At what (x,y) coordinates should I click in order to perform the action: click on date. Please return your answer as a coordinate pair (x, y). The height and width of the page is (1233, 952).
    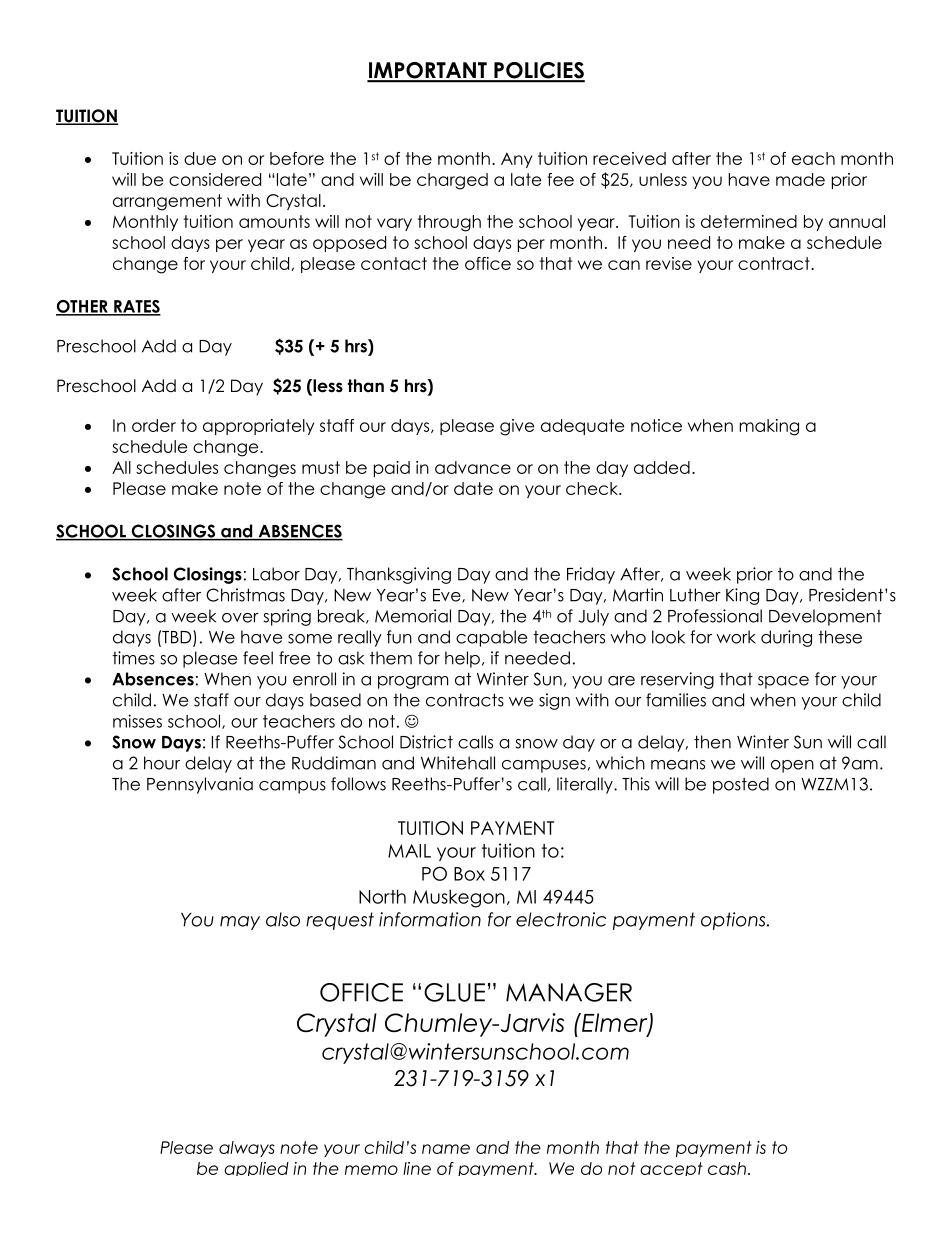
    Looking at the image, I should click on (473, 488).
